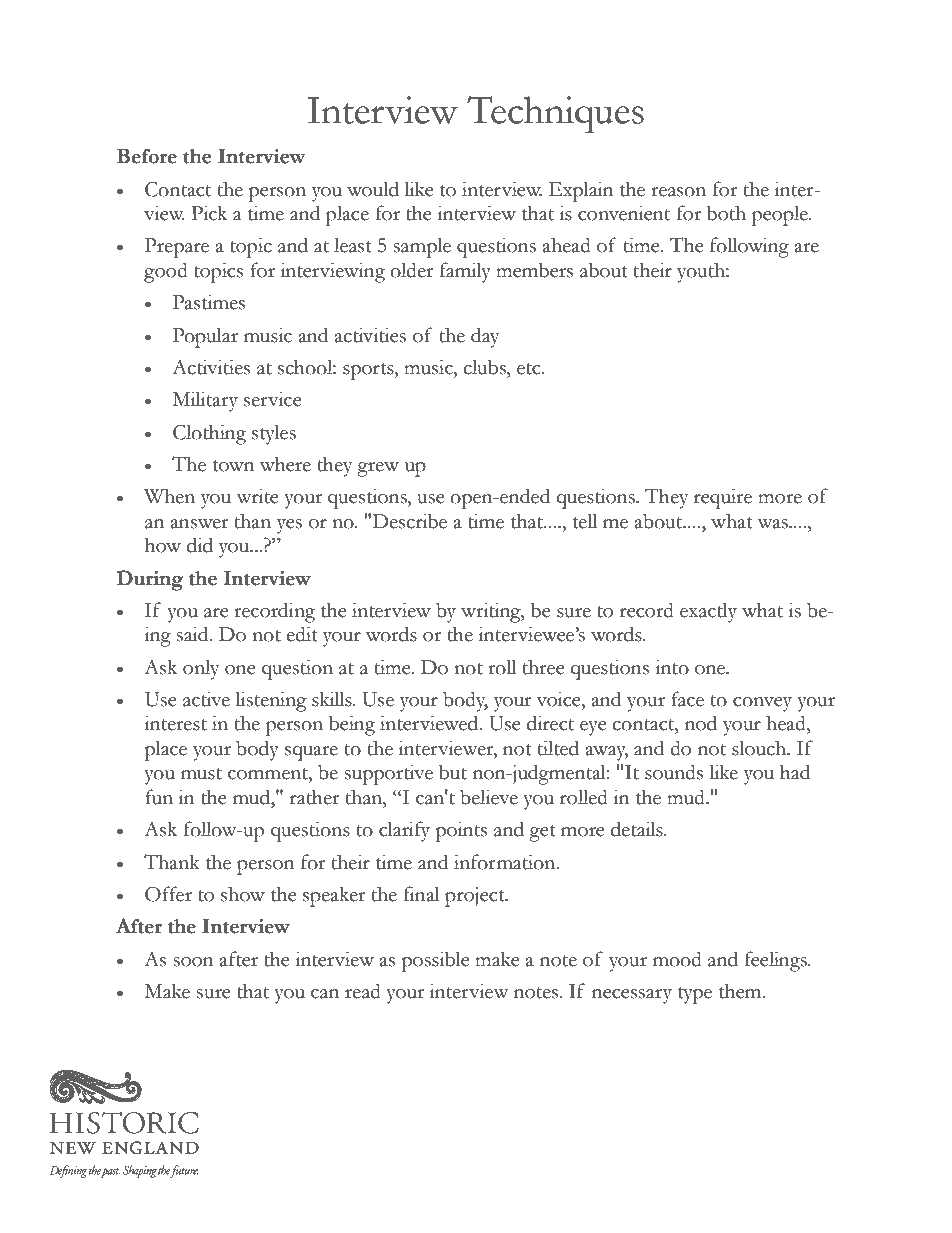 Image resolution: width=952 pixels, height=1233 pixels. What do you see at coordinates (555, 114) in the page?
I see `Techniques` at bounding box center [555, 114].
